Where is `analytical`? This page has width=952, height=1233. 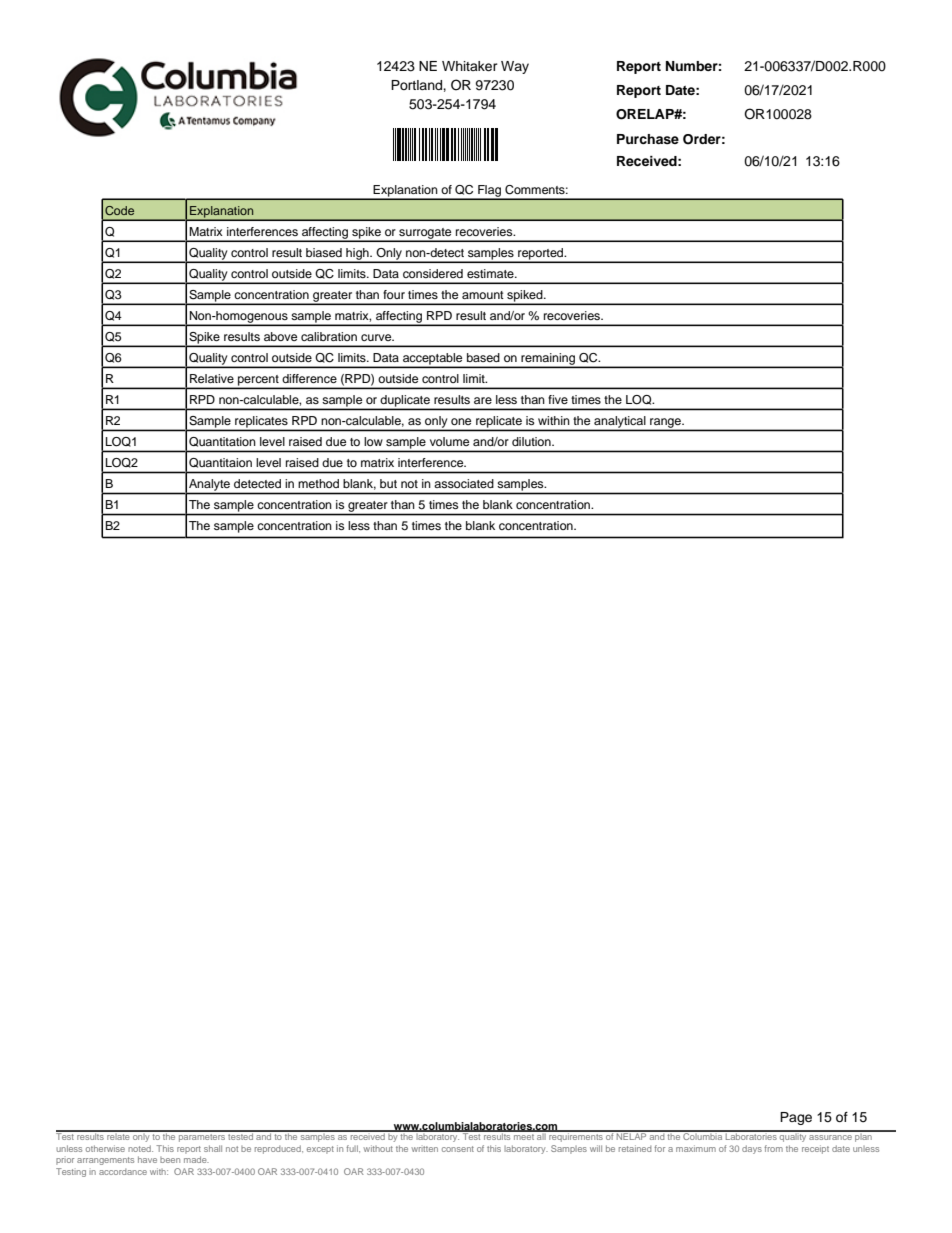
analytical is located at coordinates (620, 423).
